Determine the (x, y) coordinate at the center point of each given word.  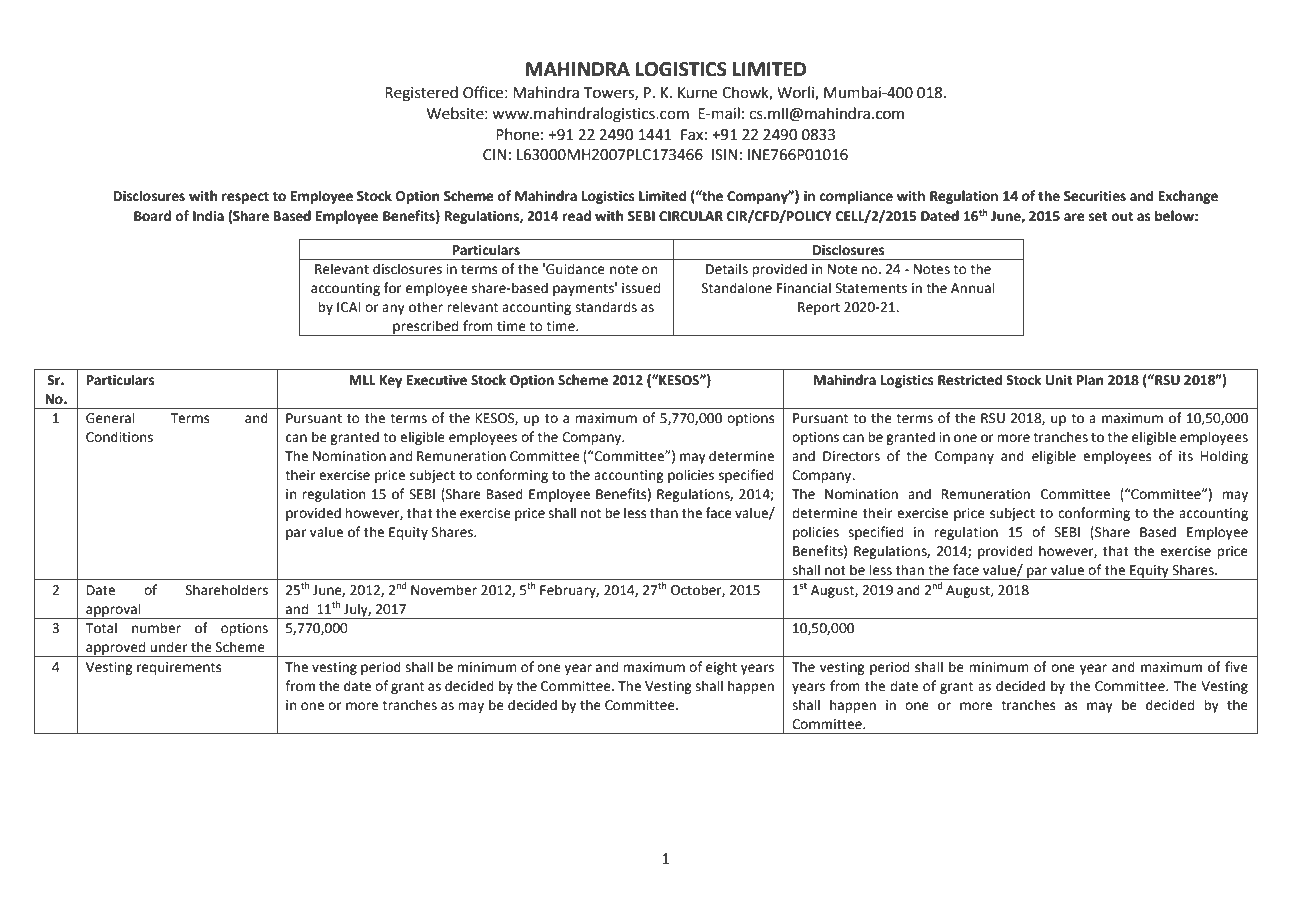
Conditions (119, 437)
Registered (421, 94)
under (168, 647)
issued (641, 288)
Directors (851, 456)
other (426, 307)
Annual (973, 288)
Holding (1224, 457)
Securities (1095, 196)
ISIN (724, 155)
